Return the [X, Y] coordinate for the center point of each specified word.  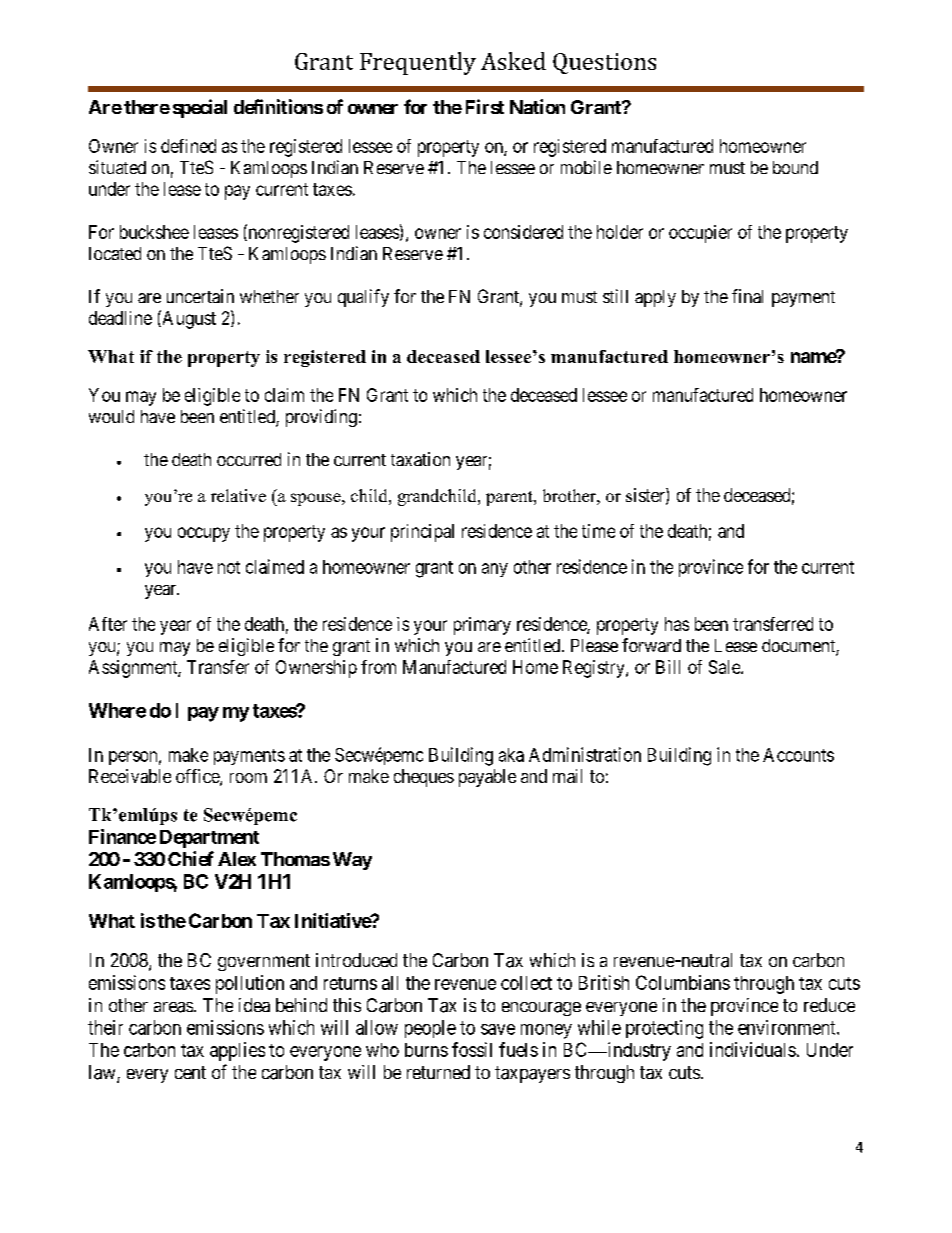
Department [209, 839]
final [747, 296]
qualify [363, 298]
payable [487, 778]
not [229, 567]
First [485, 106]
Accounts [798, 755]
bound [795, 167]
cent [190, 1072]
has [677, 624]
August [188, 319]
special [200, 108]
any [495, 570]
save [498, 1029]
